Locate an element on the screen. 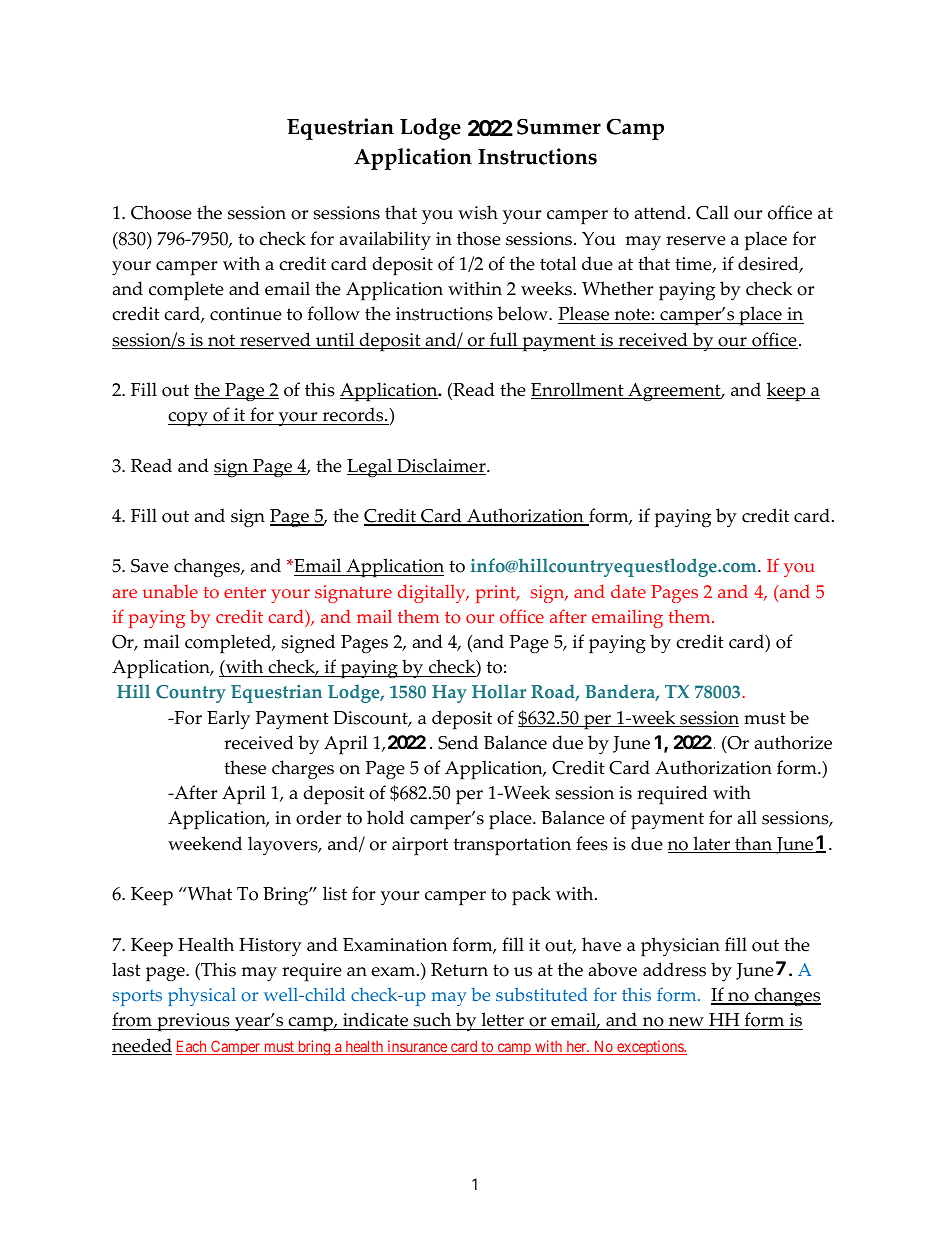  note is located at coordinates (632, 316).
